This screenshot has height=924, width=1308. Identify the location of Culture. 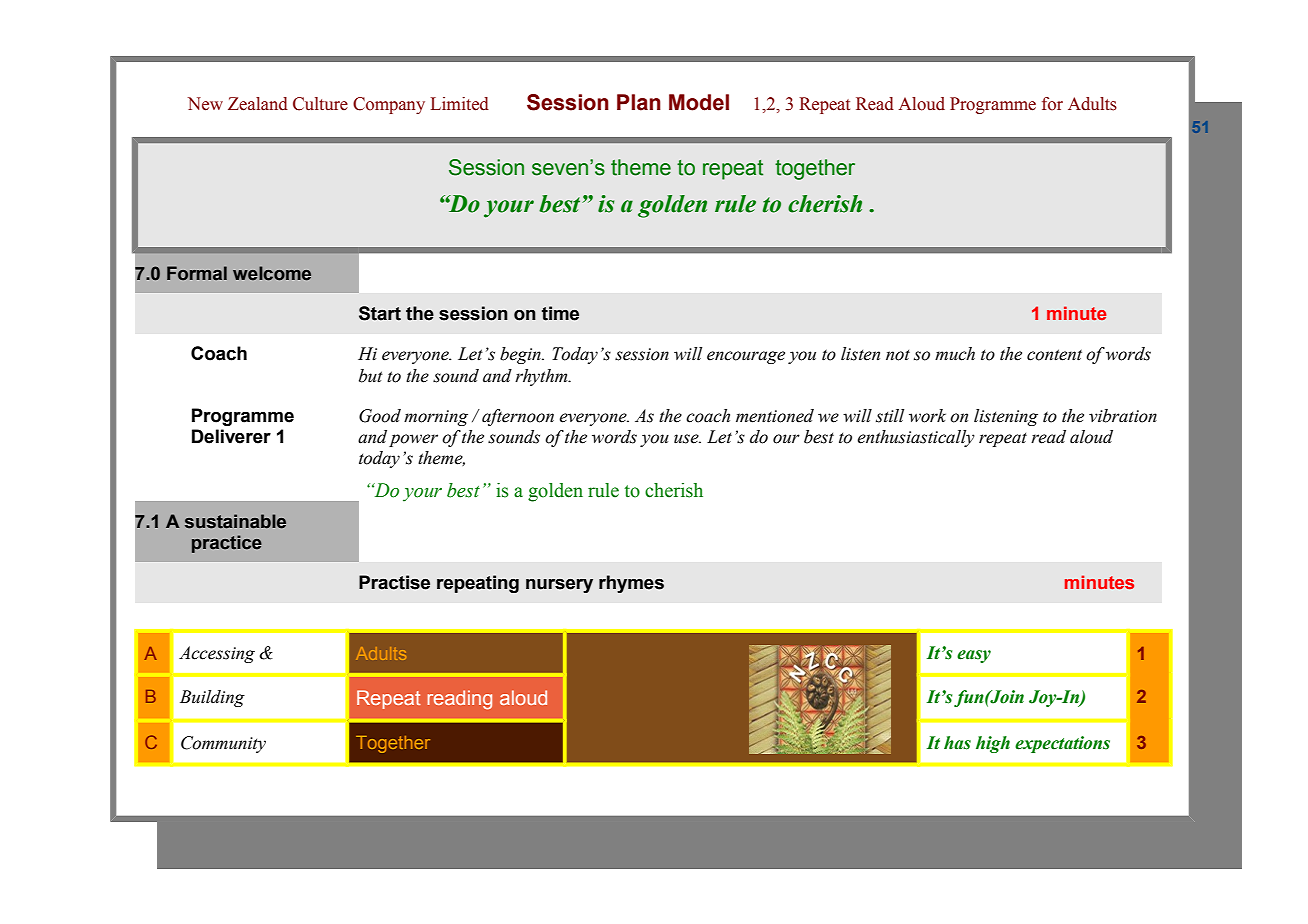
(320, 104).
